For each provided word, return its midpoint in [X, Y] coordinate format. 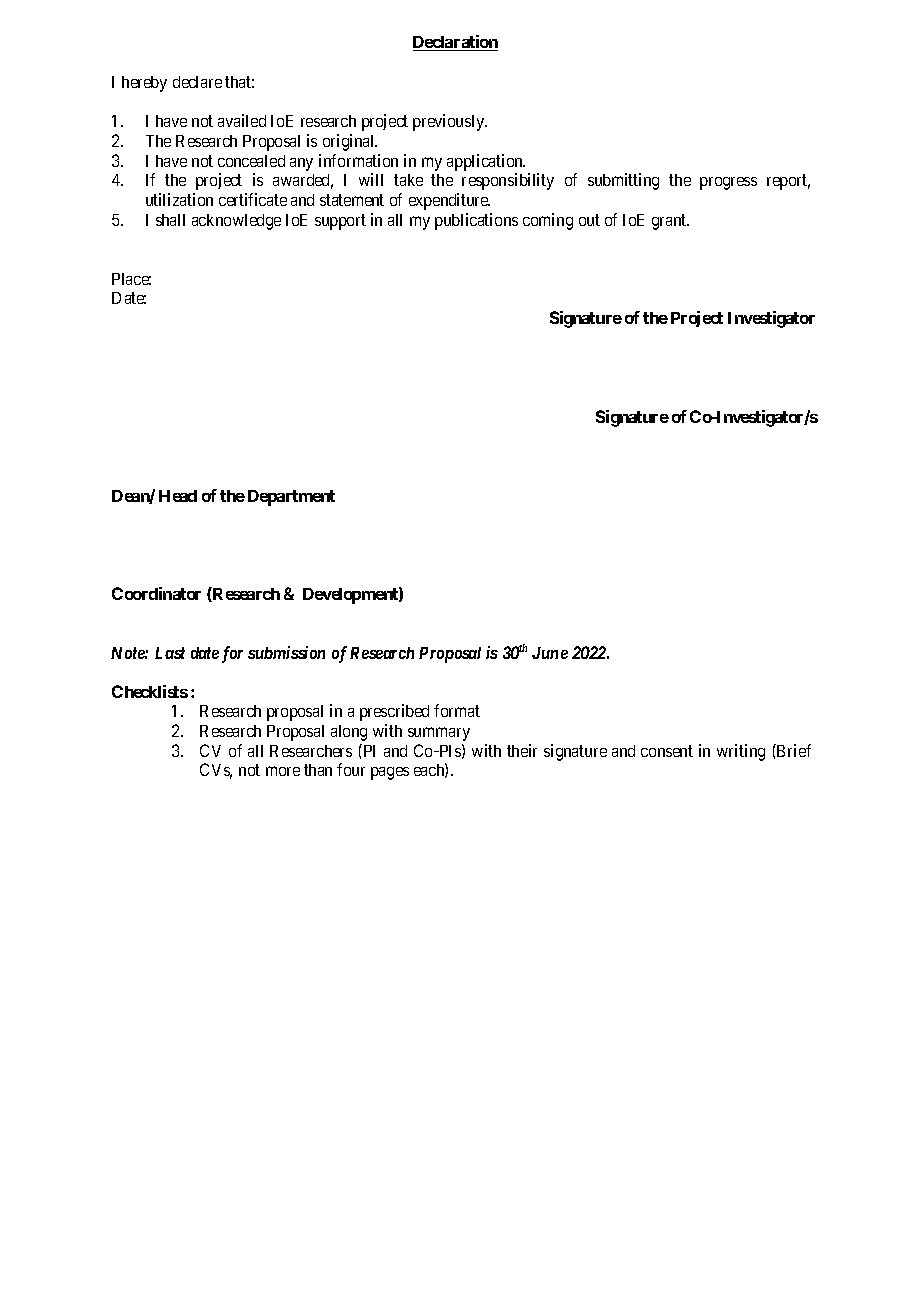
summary [439, 734]
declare [197, 82]
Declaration [455, 43]
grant [670, 222]
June [550, 653]
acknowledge [236, 222]
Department [291, 498]
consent [667, 751]
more [283, 771]
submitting [623, 181]
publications [476, 221]
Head [178, 496]
